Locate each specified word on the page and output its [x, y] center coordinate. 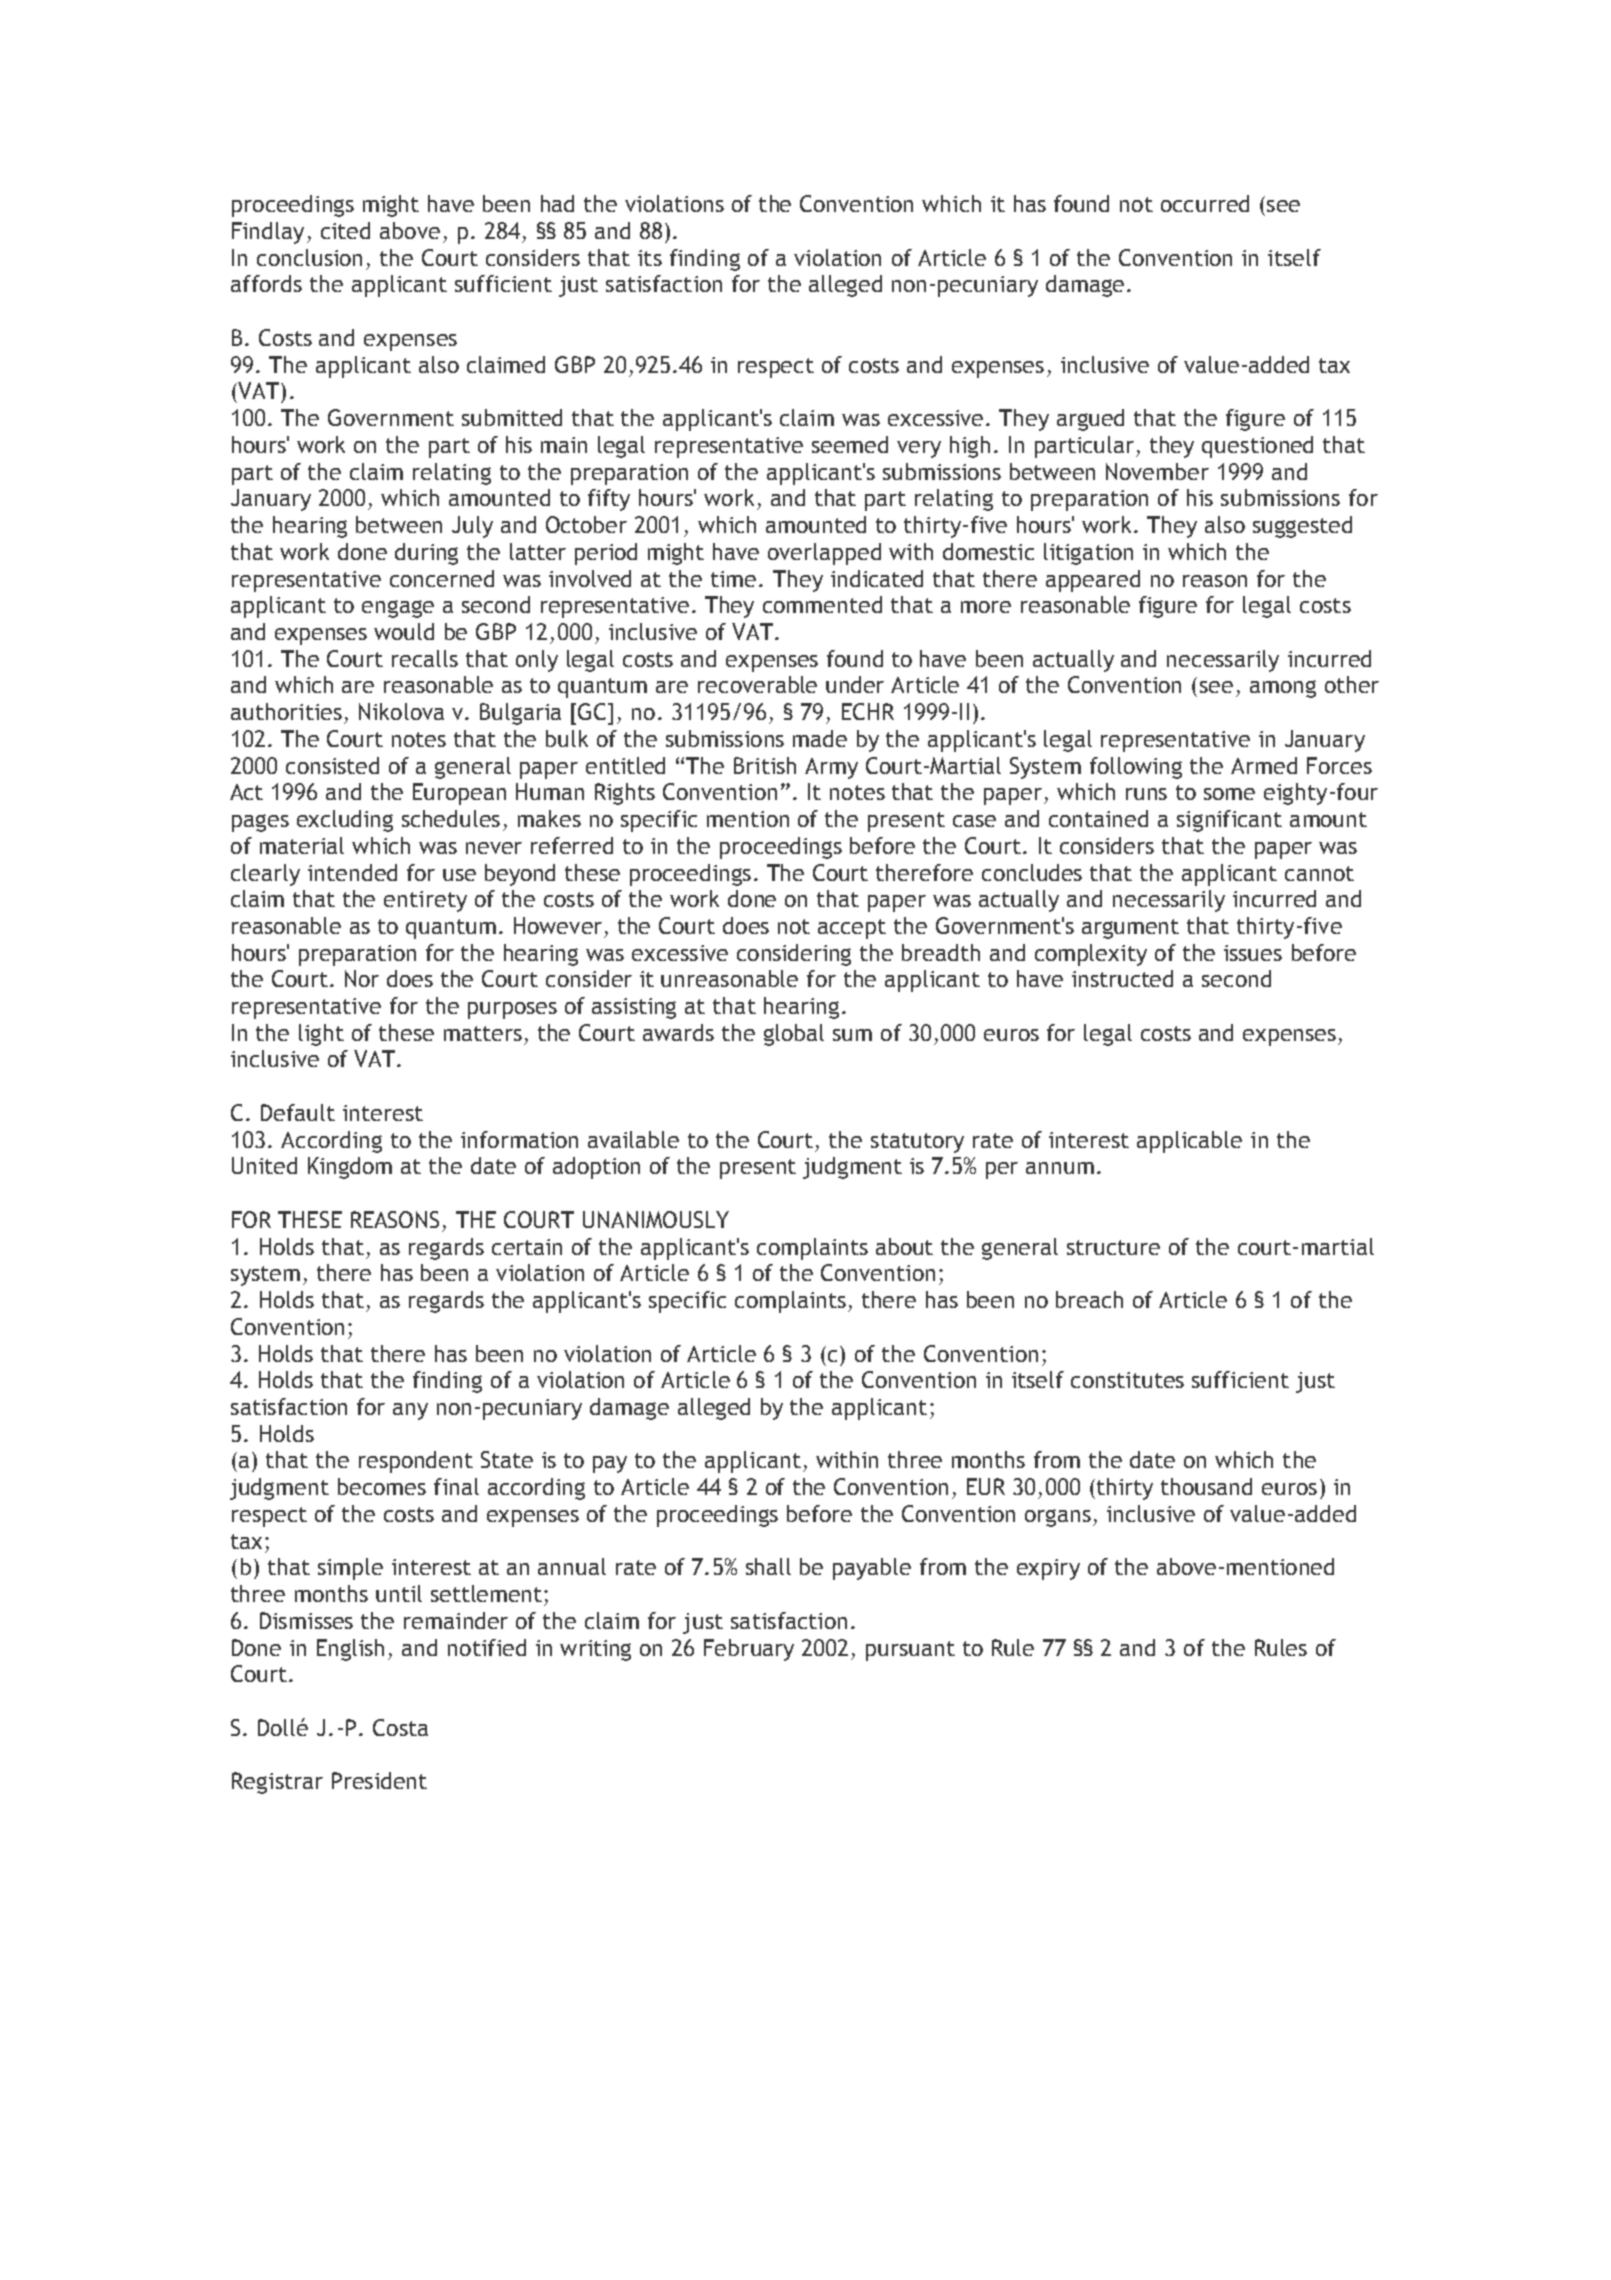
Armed [1264, 765]
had [557, 203]
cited [345, 230]
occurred [1205, 203]
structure [1113, 1247]
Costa [400, 1727]
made [820, 738]
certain [527, 1247]
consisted [332, 765]
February [749, 1650]
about [904, 1246]
